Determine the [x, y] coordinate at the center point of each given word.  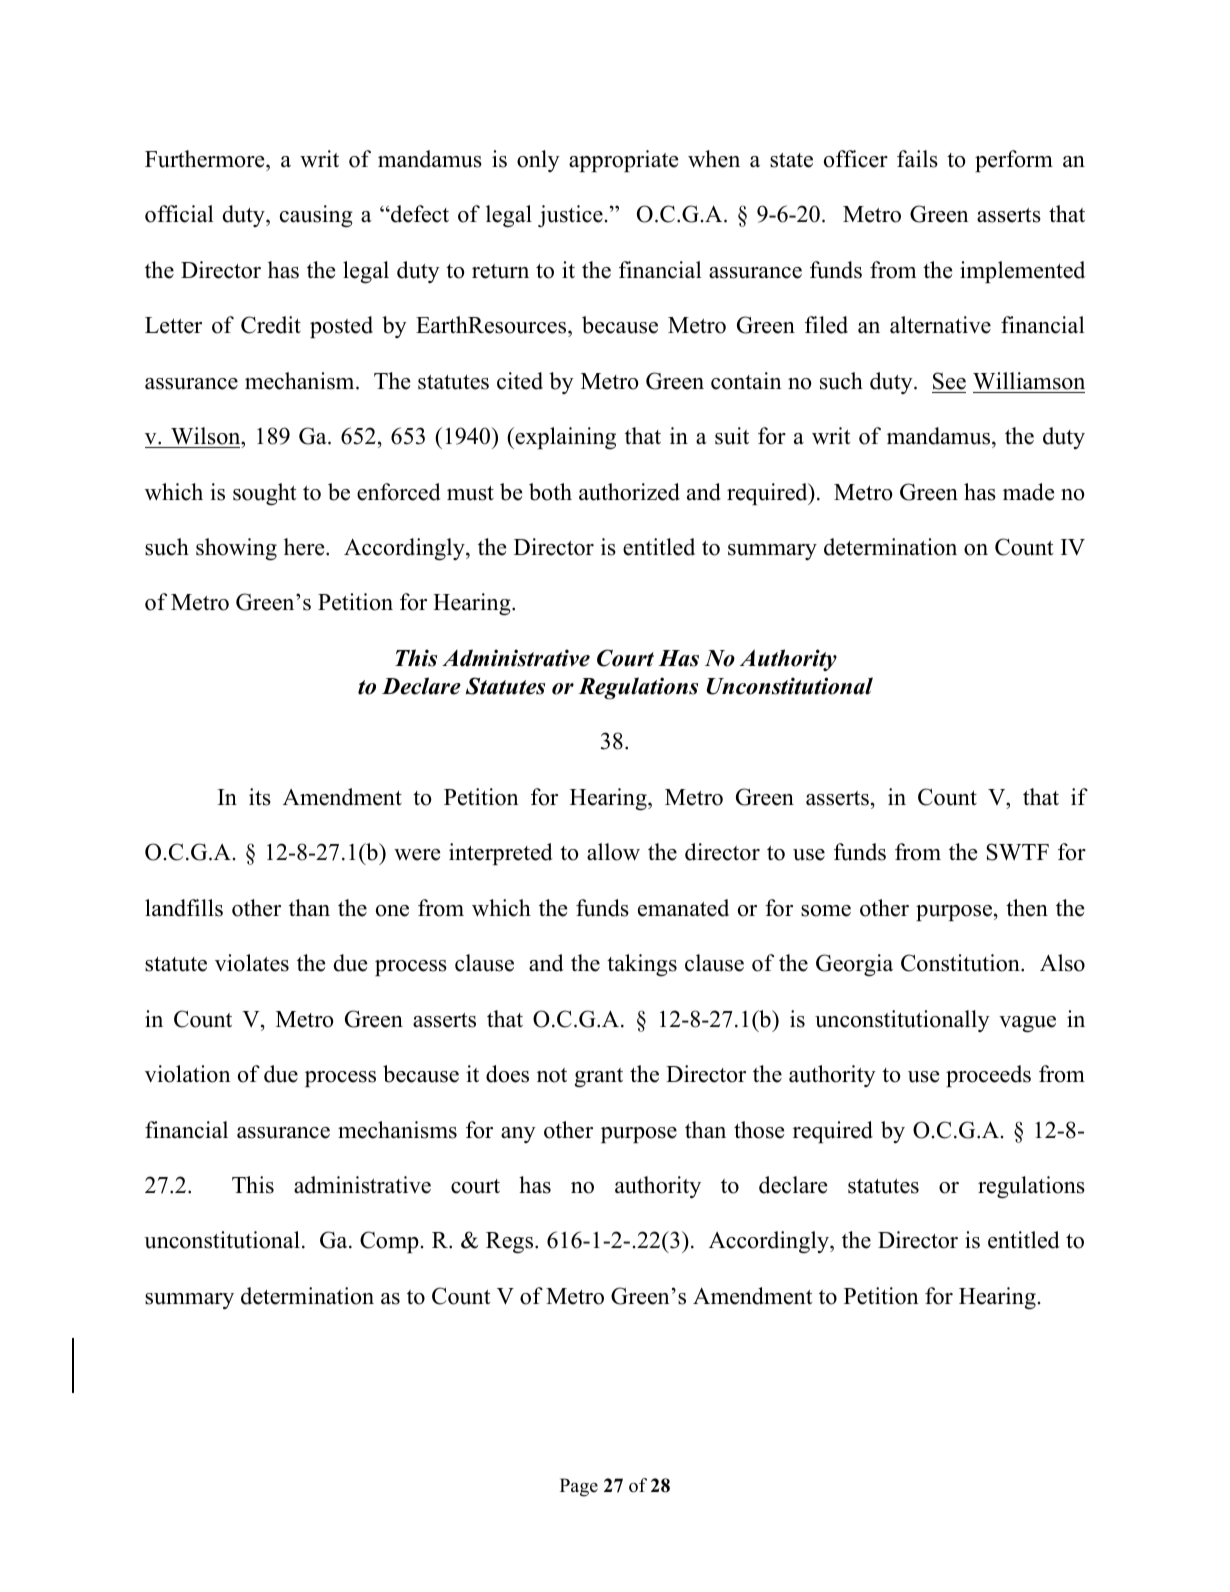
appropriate [624, 161]
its [260, 797]
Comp [389, 1242]
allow [613, 852]
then [1027, 908]
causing [316, 216]
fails [917, 159]
